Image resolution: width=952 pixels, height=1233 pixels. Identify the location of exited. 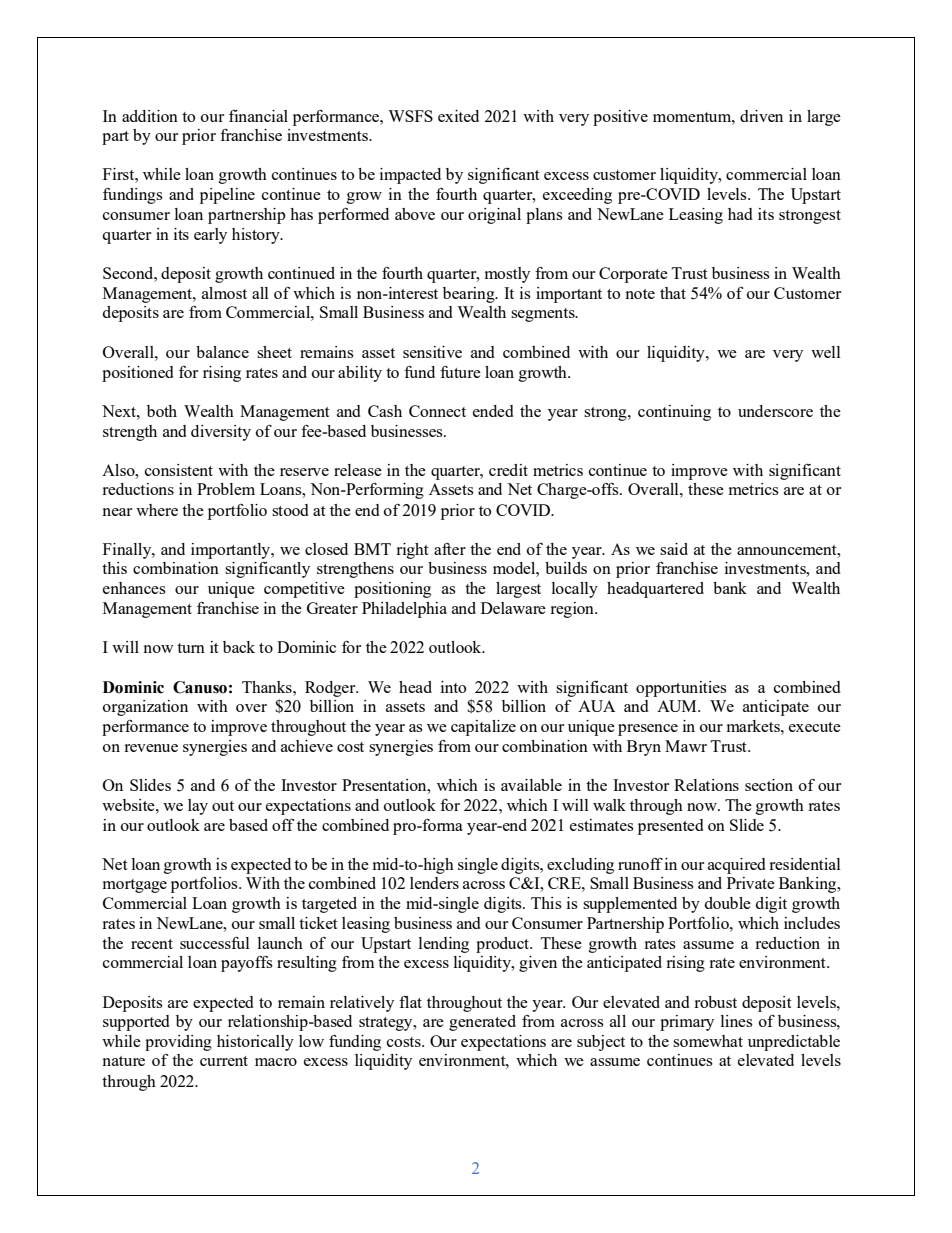
(458, 116).
